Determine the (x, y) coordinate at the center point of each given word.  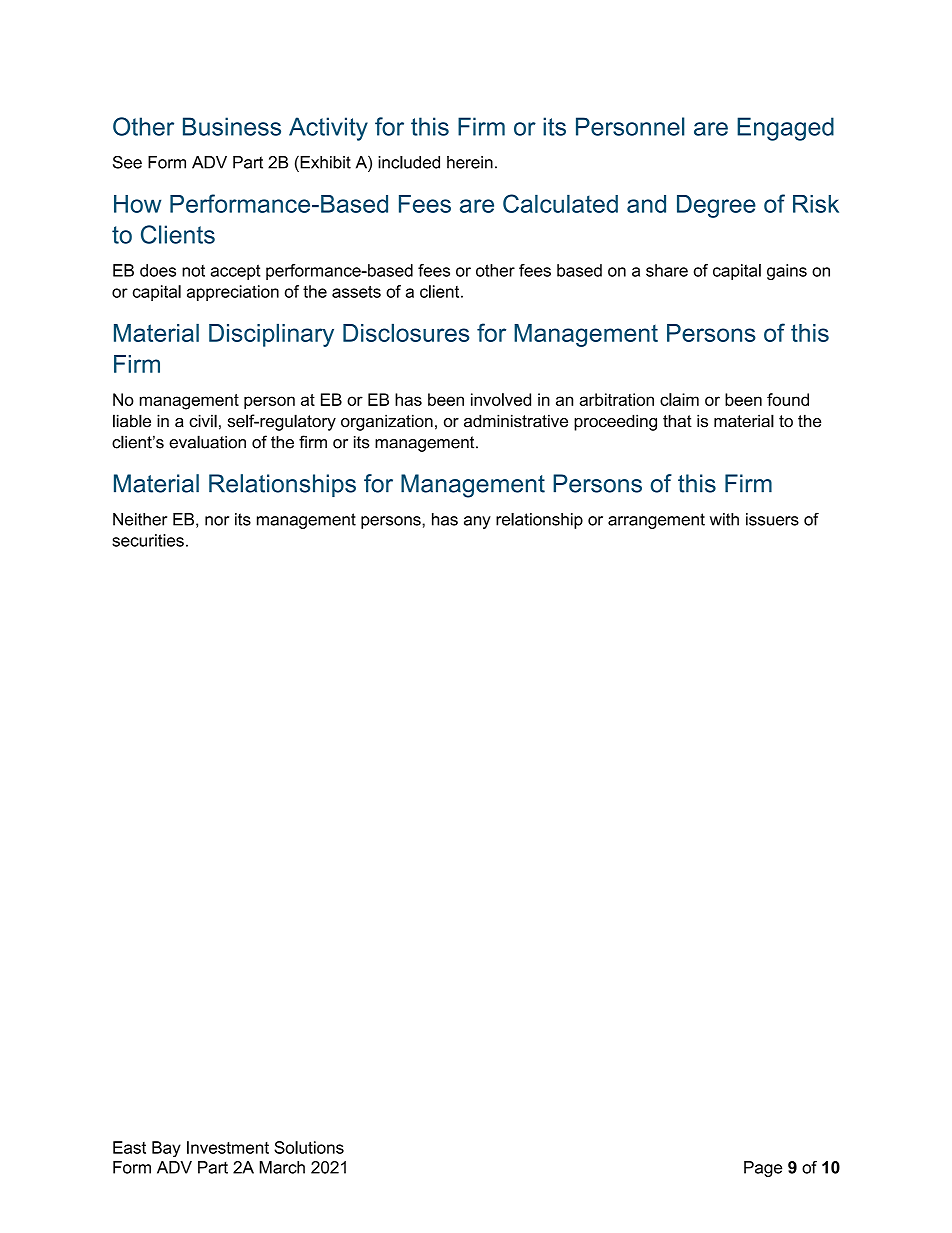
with (724, 519)
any (477, 522)
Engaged (785, 129)
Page (763, 1169)
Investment (228, 1147)
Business (232, 126)
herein (470, 162)
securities (148, 540)
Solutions (309, 1147)
